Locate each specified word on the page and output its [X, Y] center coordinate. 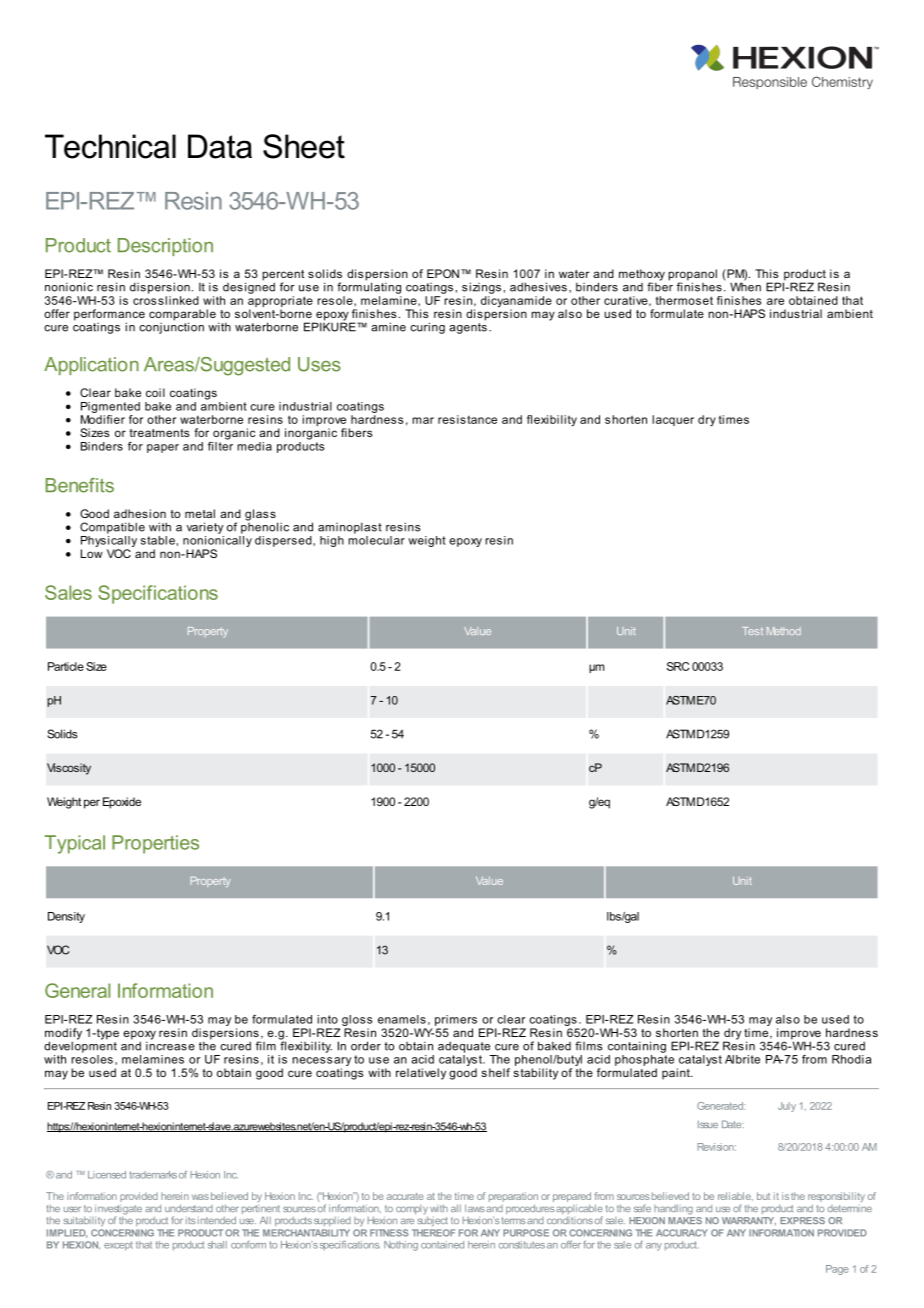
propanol [692, 276]
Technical [110, 146]
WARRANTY [749, 1221]
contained [442, 1245]
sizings [481, 288]
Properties [155, 844]
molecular [376, 539]
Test [752, 631]
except [118, 1246]
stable [158, 540]
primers [456, 1020]
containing [637, 1047]
